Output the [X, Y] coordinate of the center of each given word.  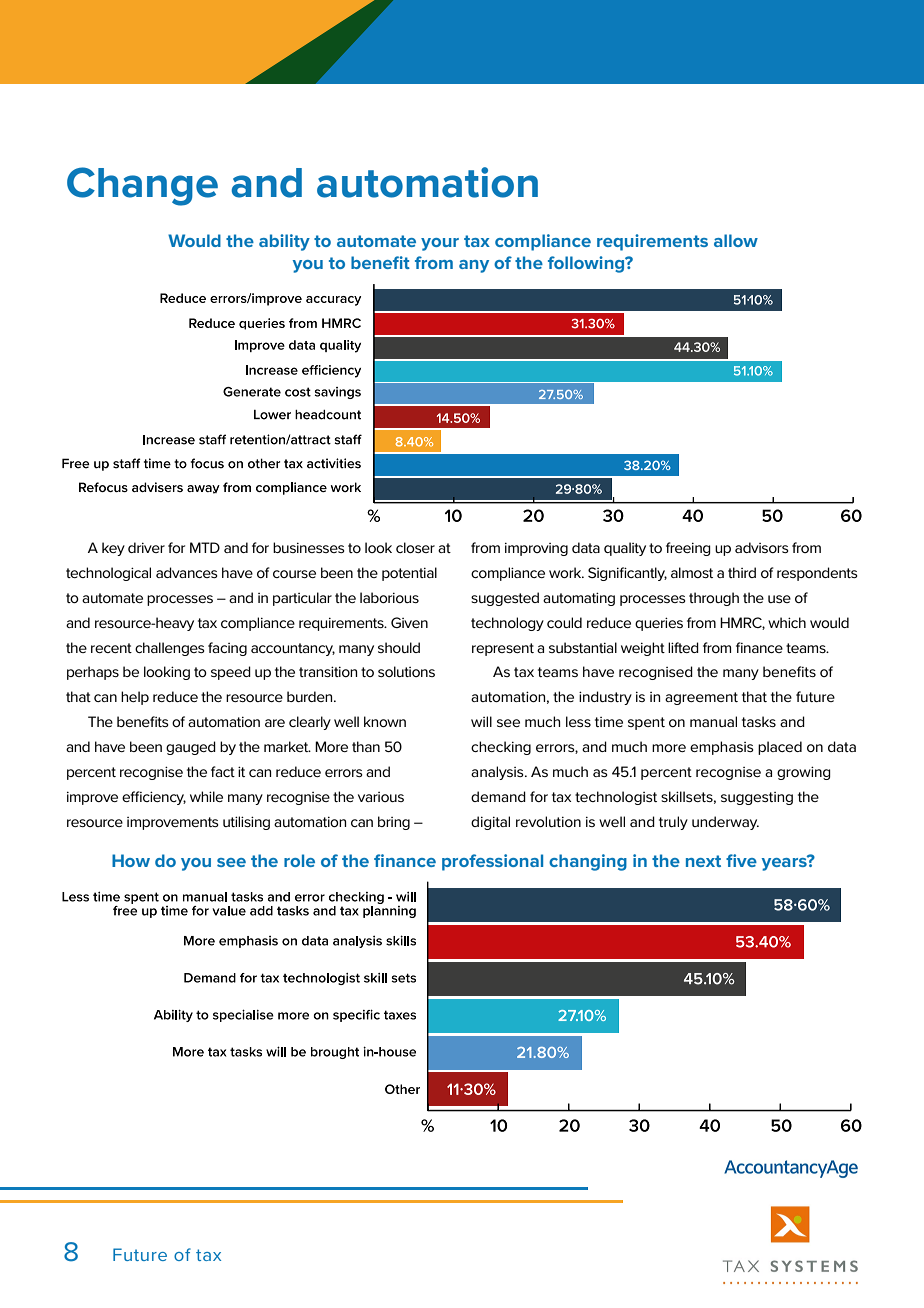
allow [736, 240]
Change [142, 186]
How [131, 860]
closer [415, 547]
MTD [205, 547]
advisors [762, 547]
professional [492, 862]
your [440, 244]
